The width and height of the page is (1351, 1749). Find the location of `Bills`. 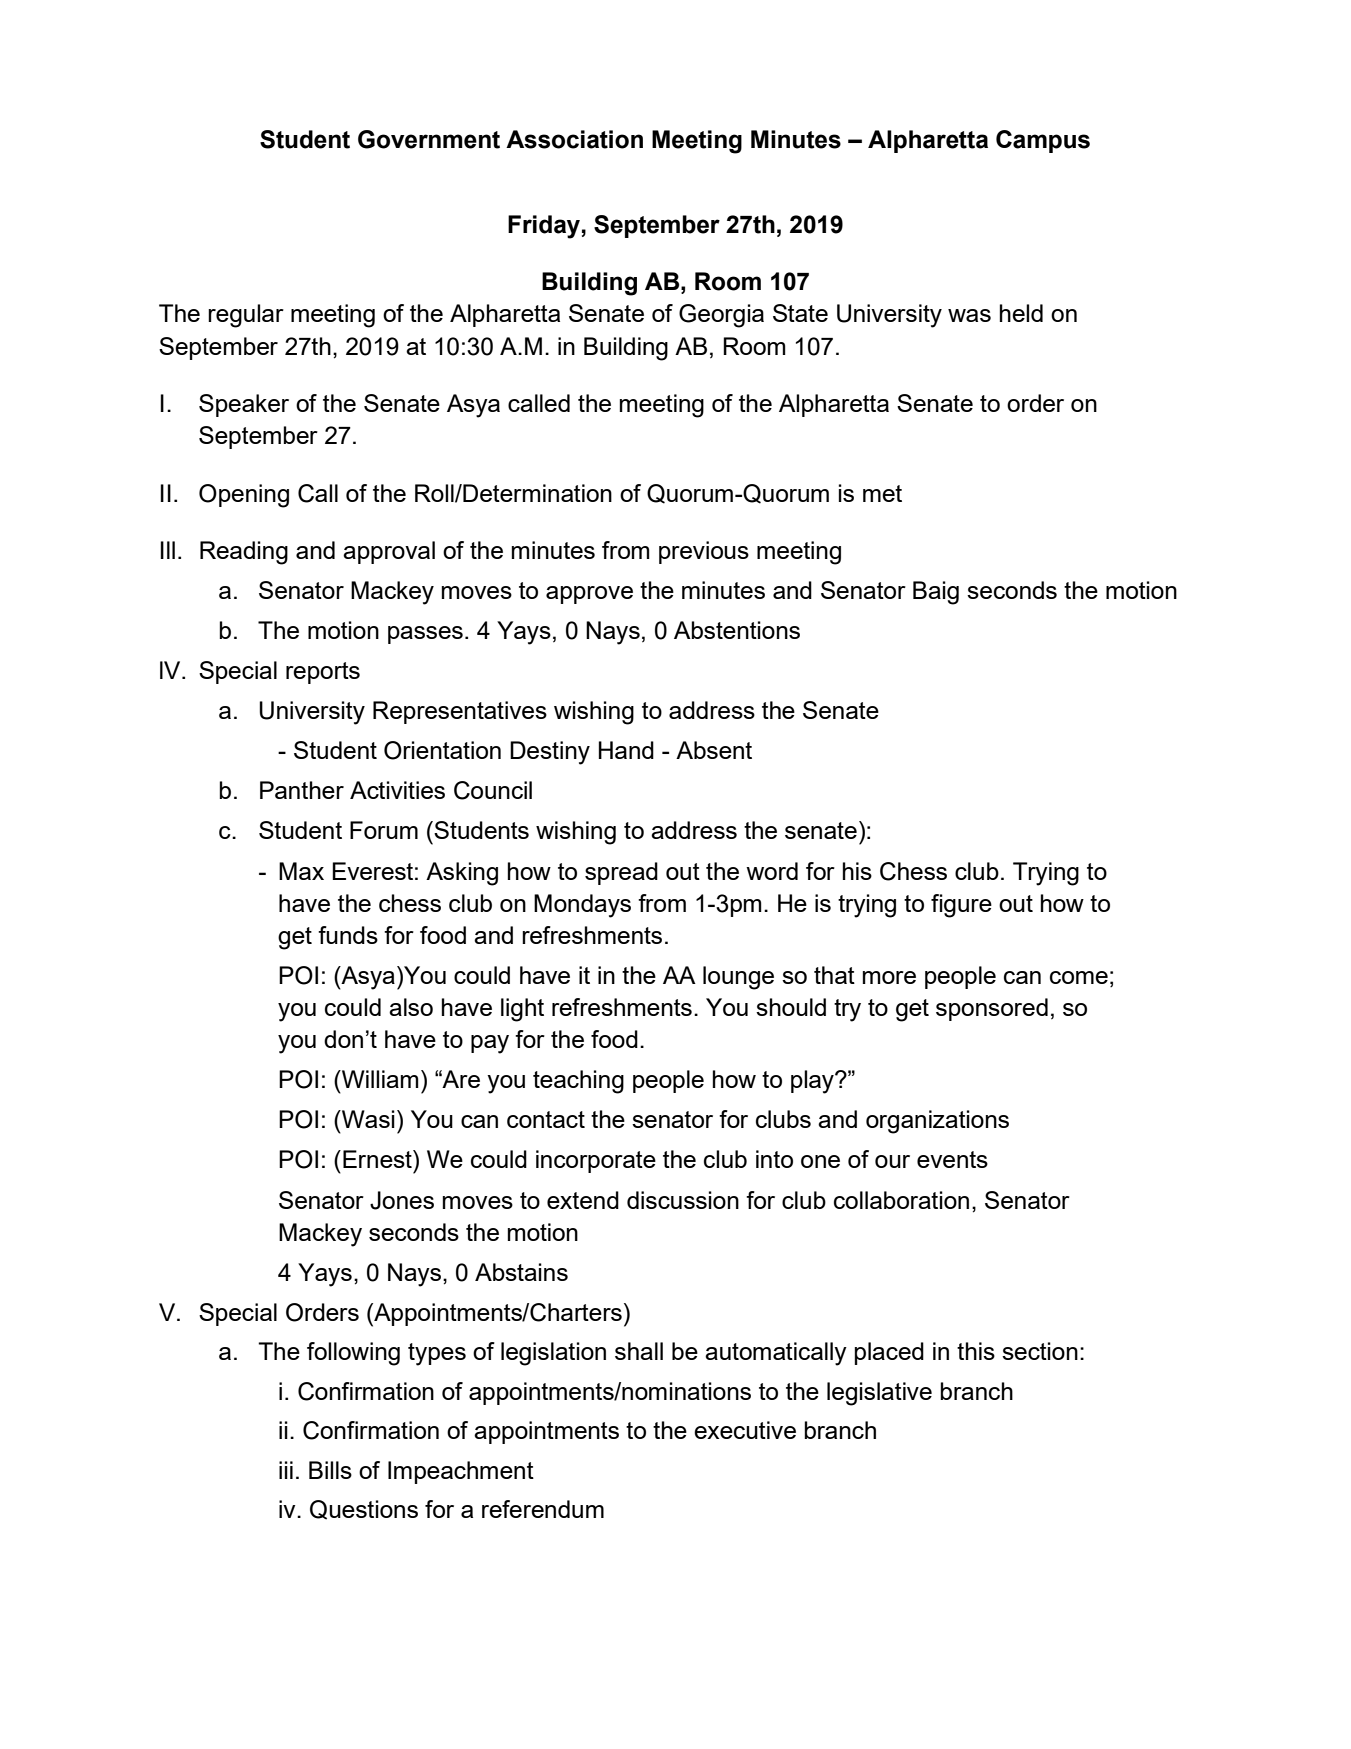

Bills is located at coordinates (330, 1470).
